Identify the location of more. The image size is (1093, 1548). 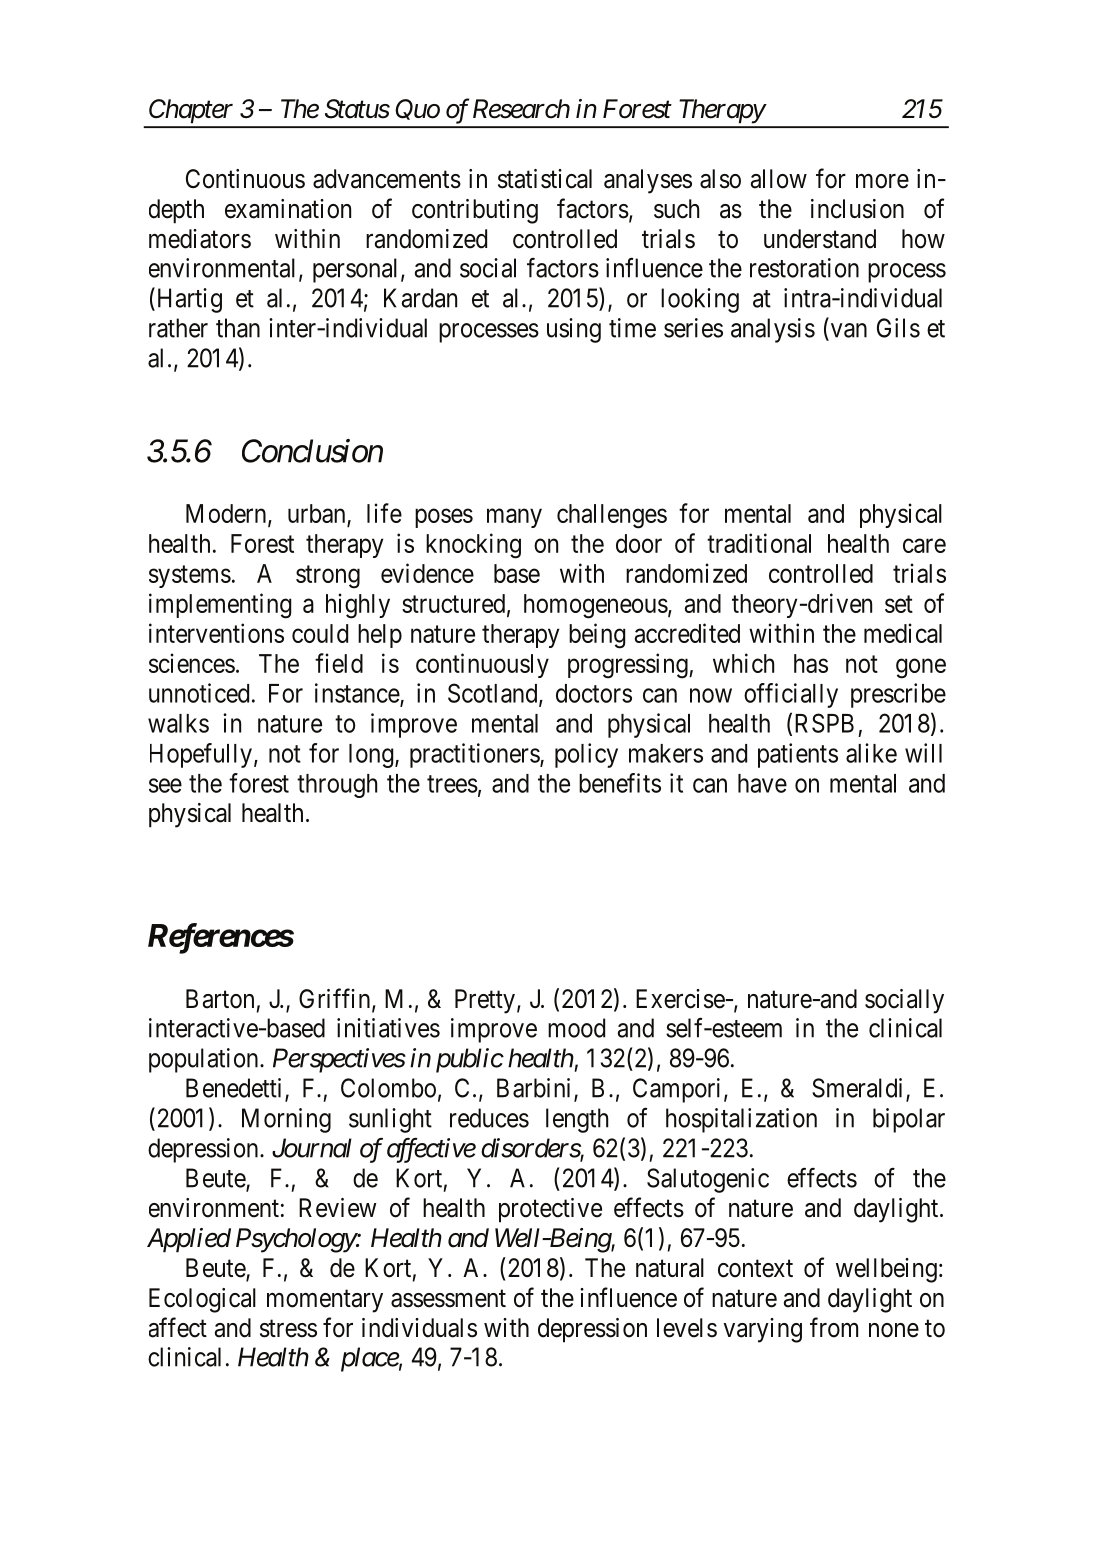
(882, 181).
